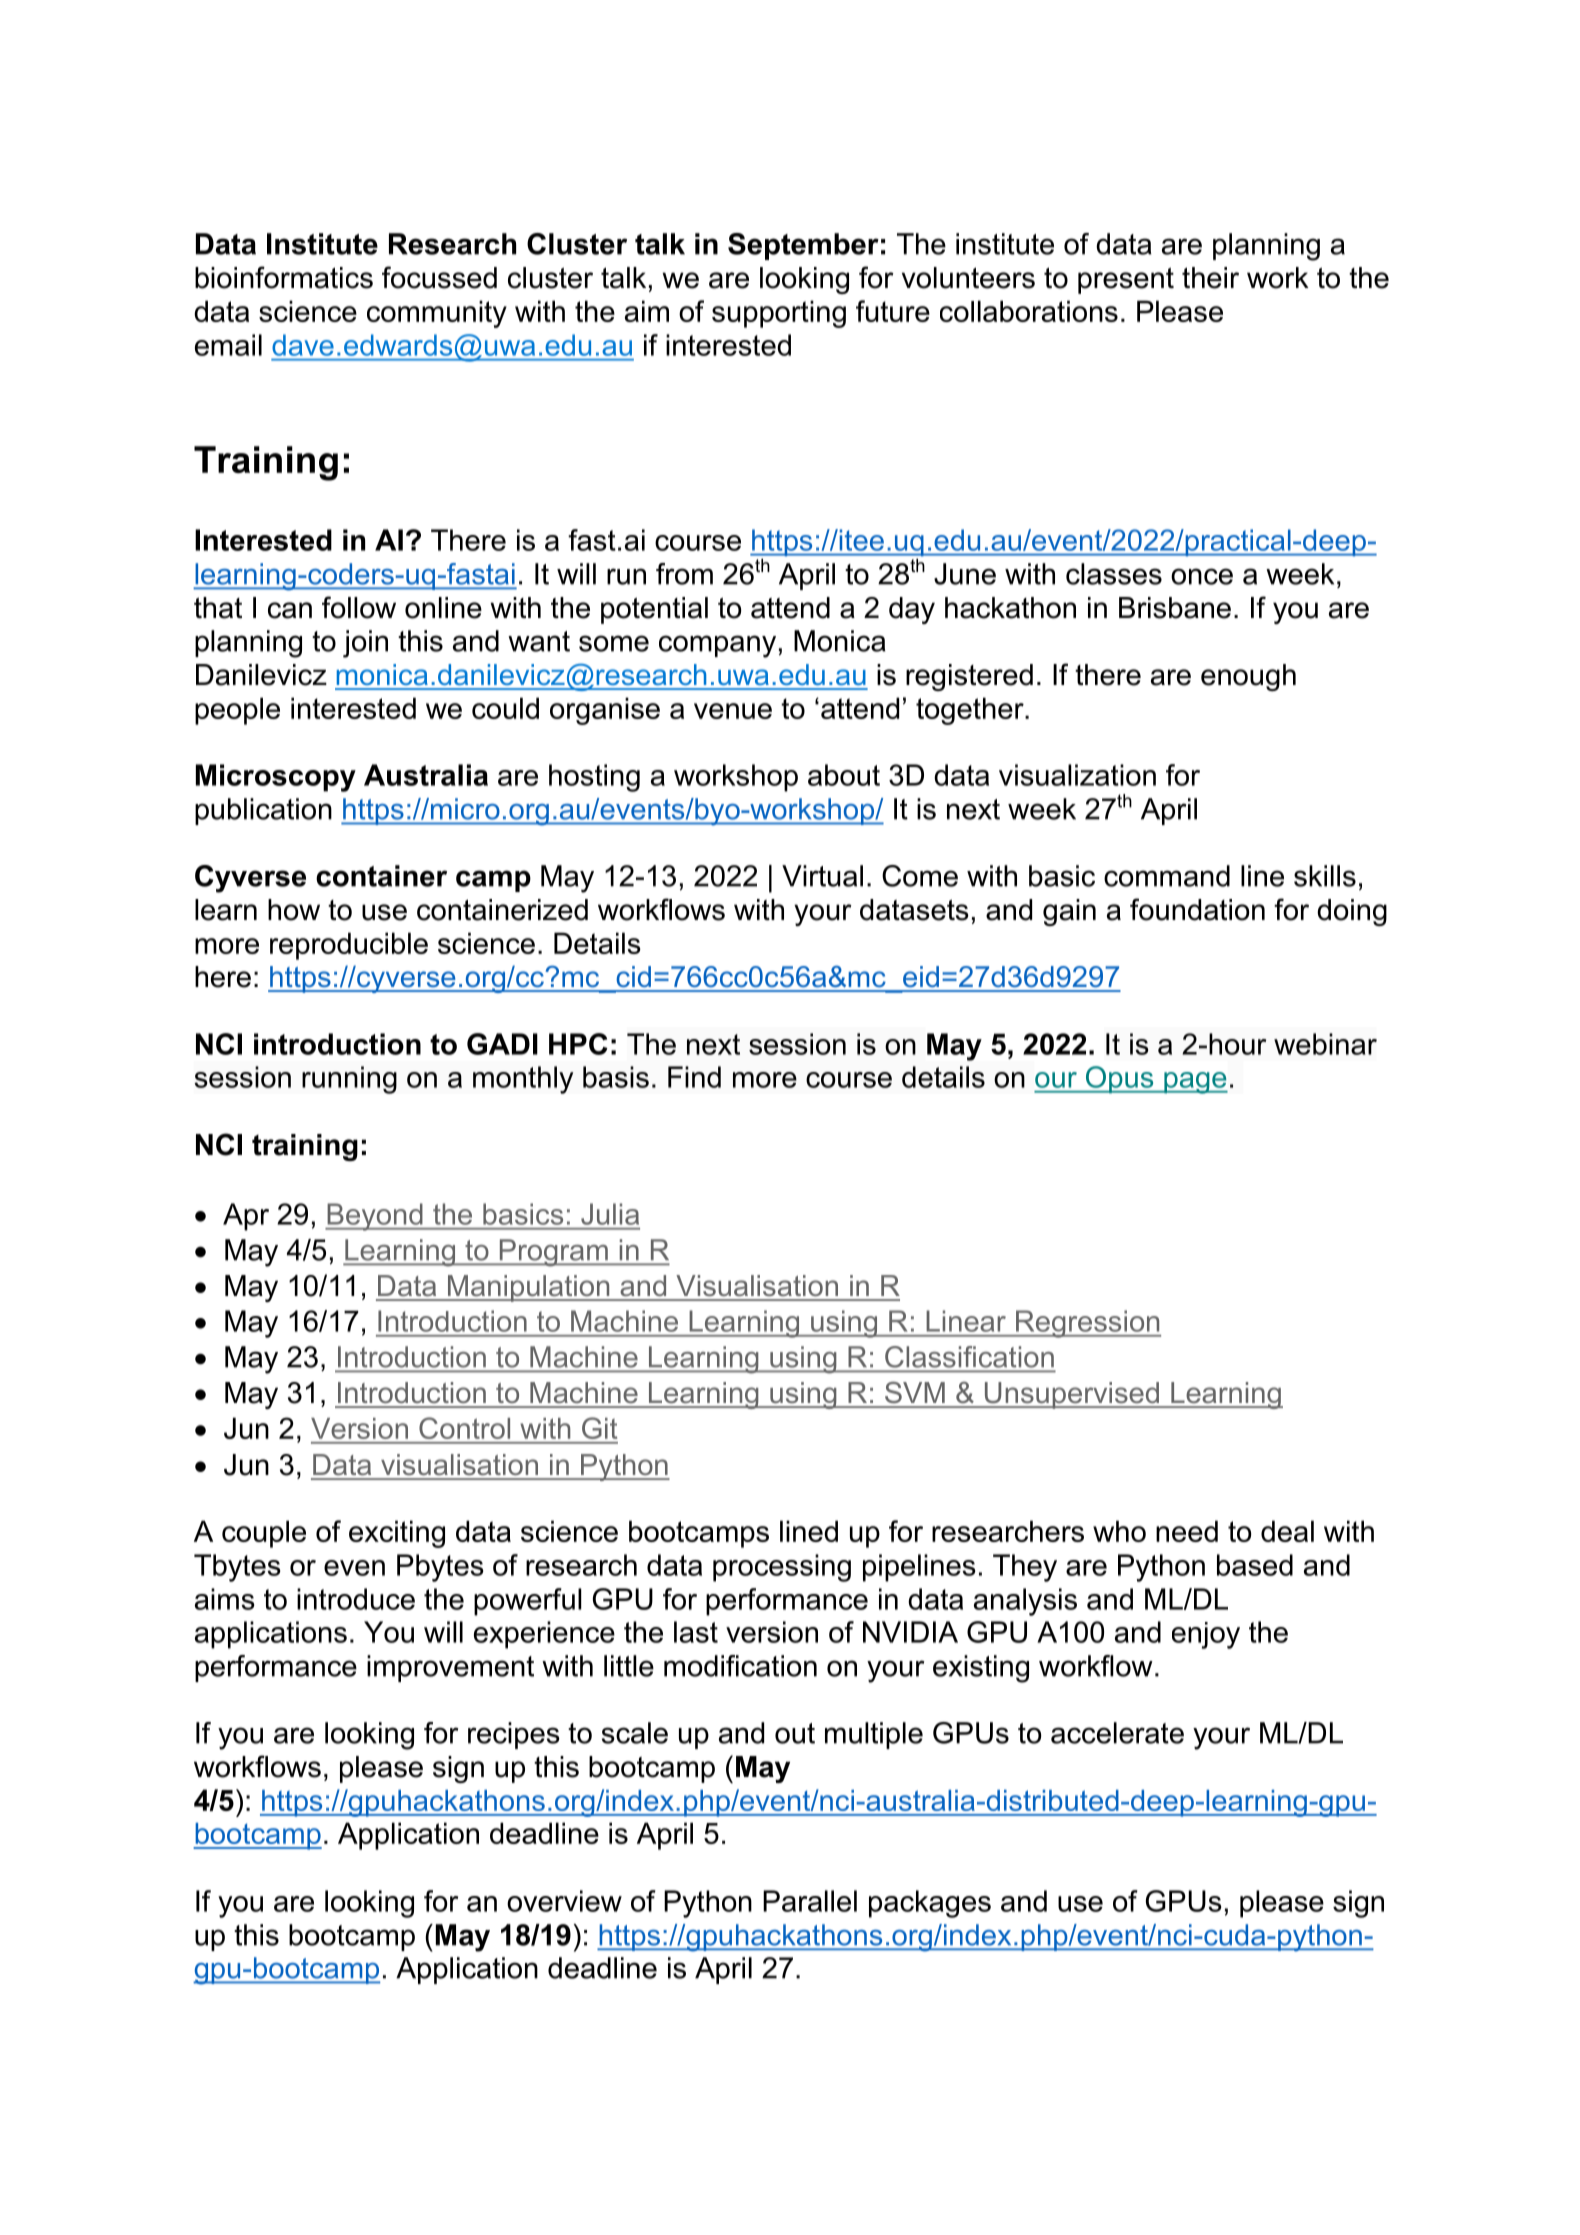 This screenshot has height=2235, width=1580. Describe the element at coordinates (564, 1901) in the screenshot. I see `overview` at that location.
